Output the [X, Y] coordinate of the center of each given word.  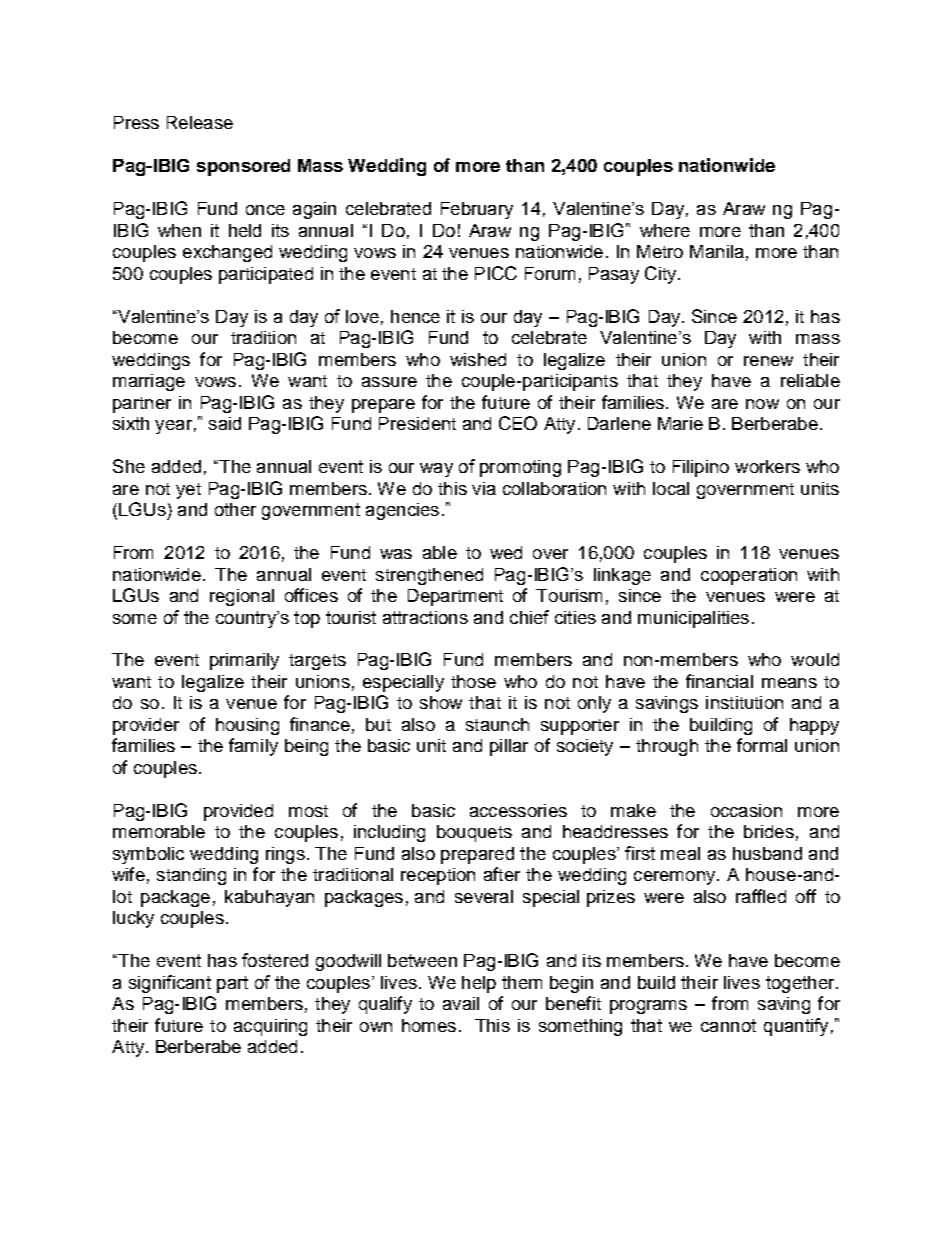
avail [461, 1003]
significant [170, 984]
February [477, 210]
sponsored [243, 167]
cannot [728, 1025]
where [665, 230]
